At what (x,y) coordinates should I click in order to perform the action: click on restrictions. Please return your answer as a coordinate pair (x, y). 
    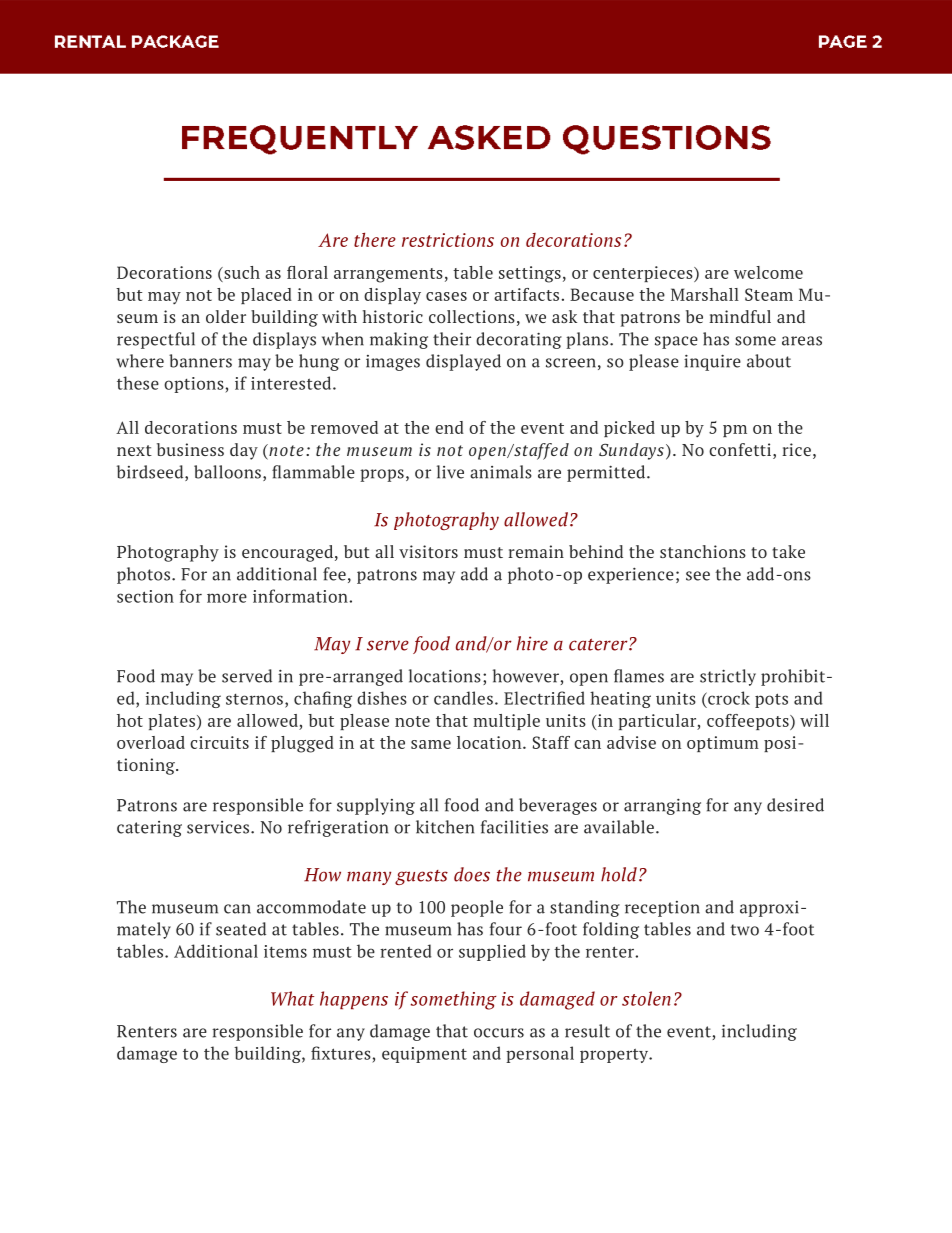
    Looking at the image, I should click on (448, 240).
